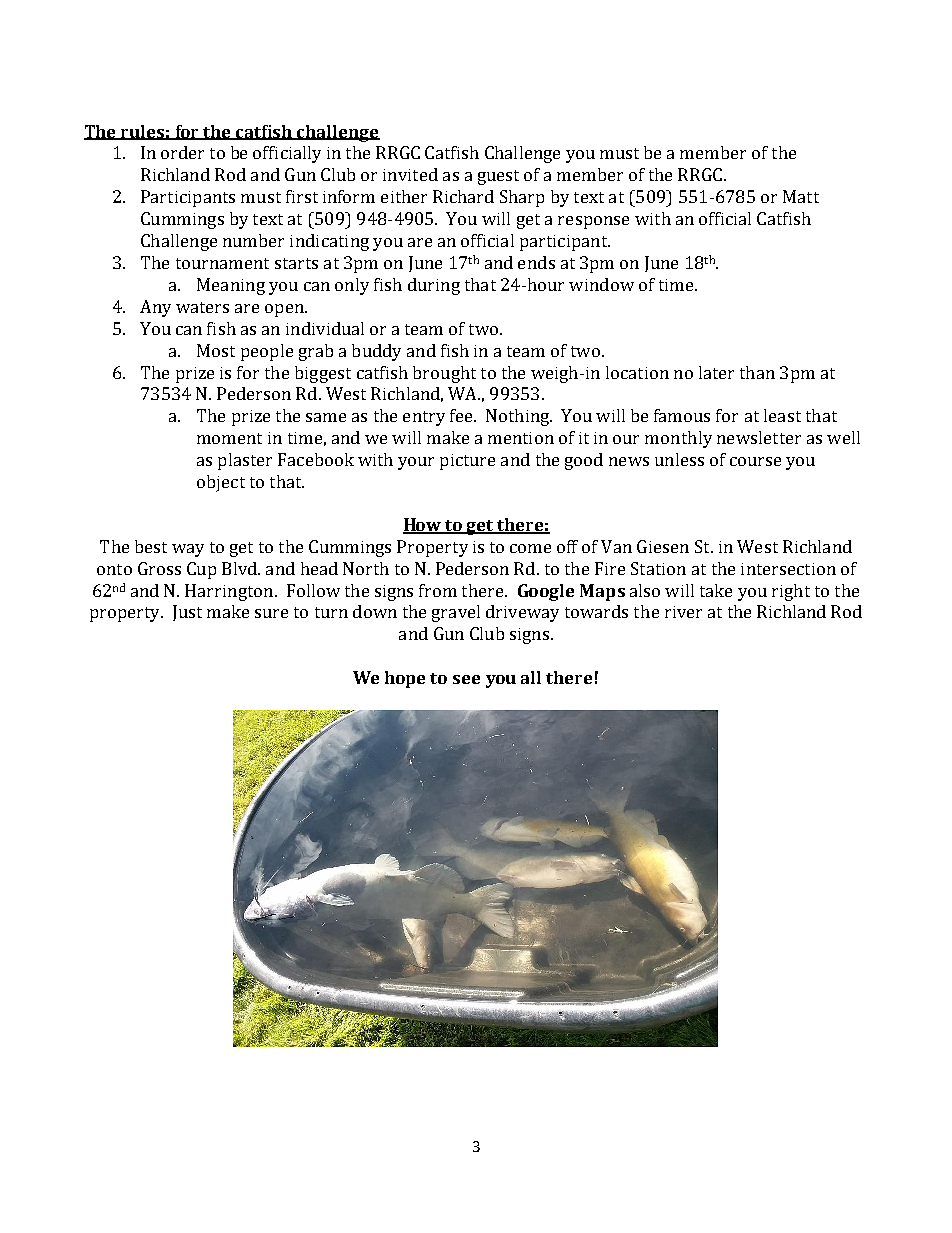  I want to click on Just, so click(187, 613).
